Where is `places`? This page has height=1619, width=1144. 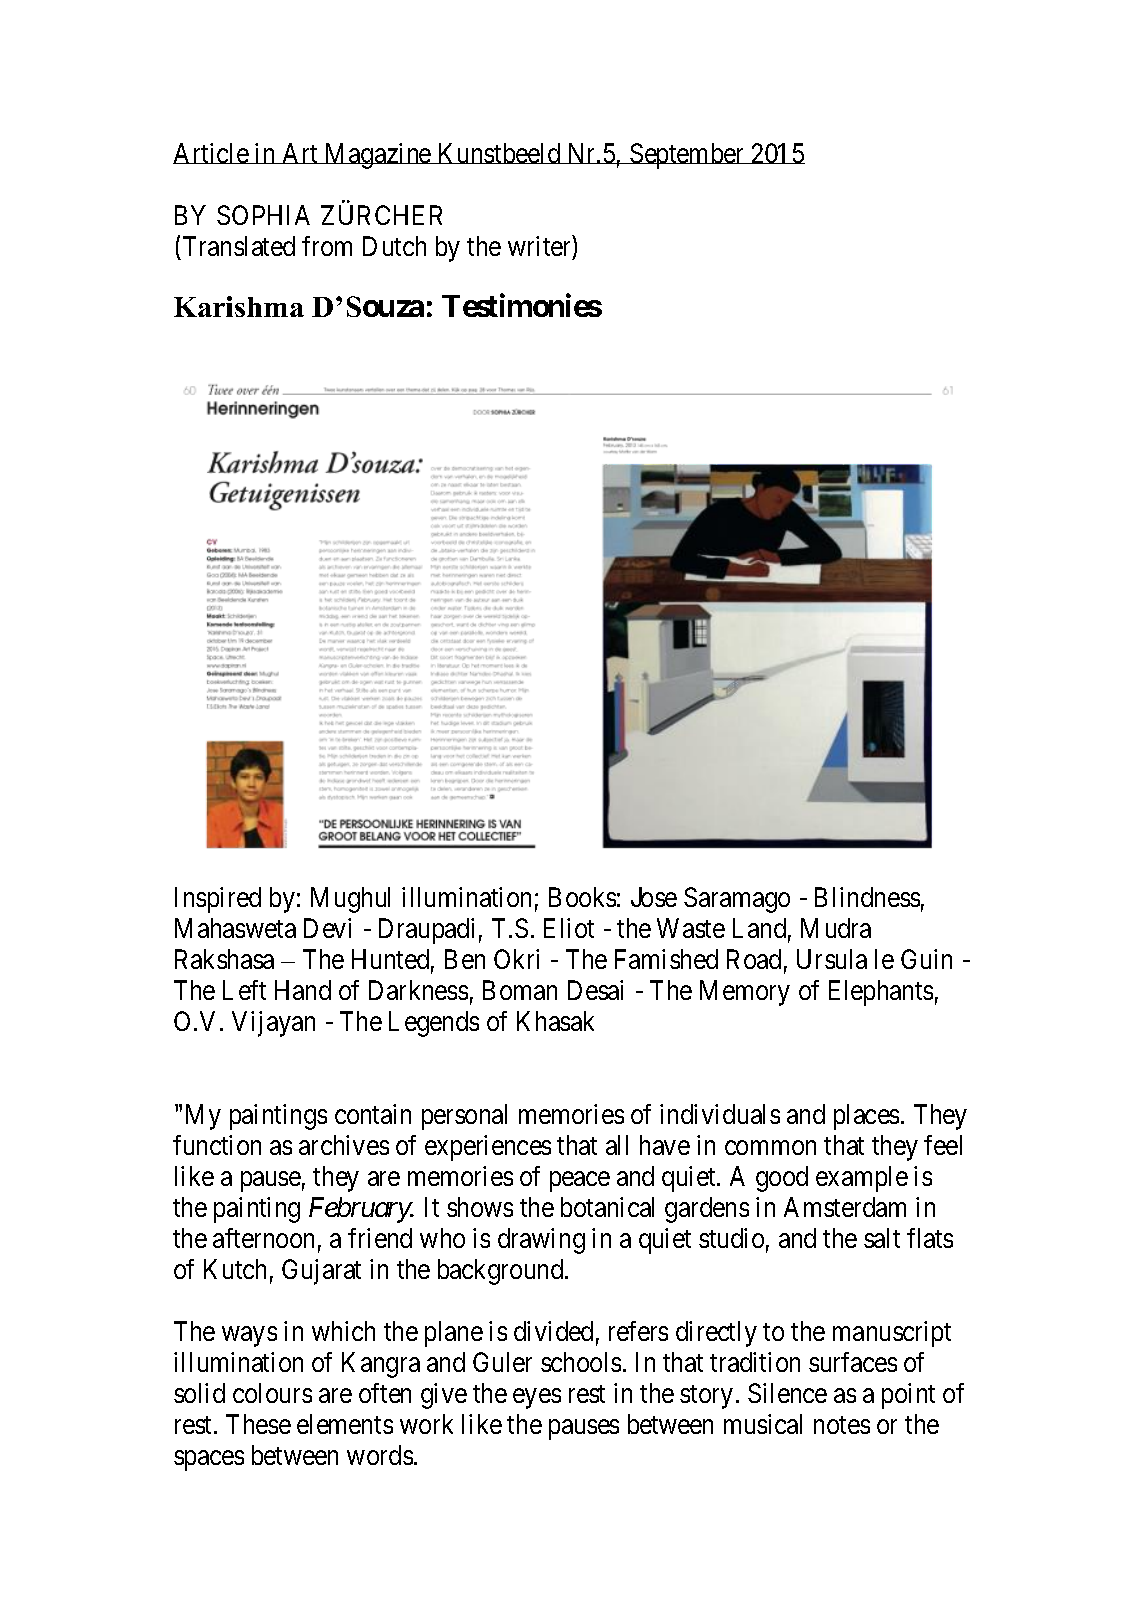 places is located at coordinates (866, 1117).
